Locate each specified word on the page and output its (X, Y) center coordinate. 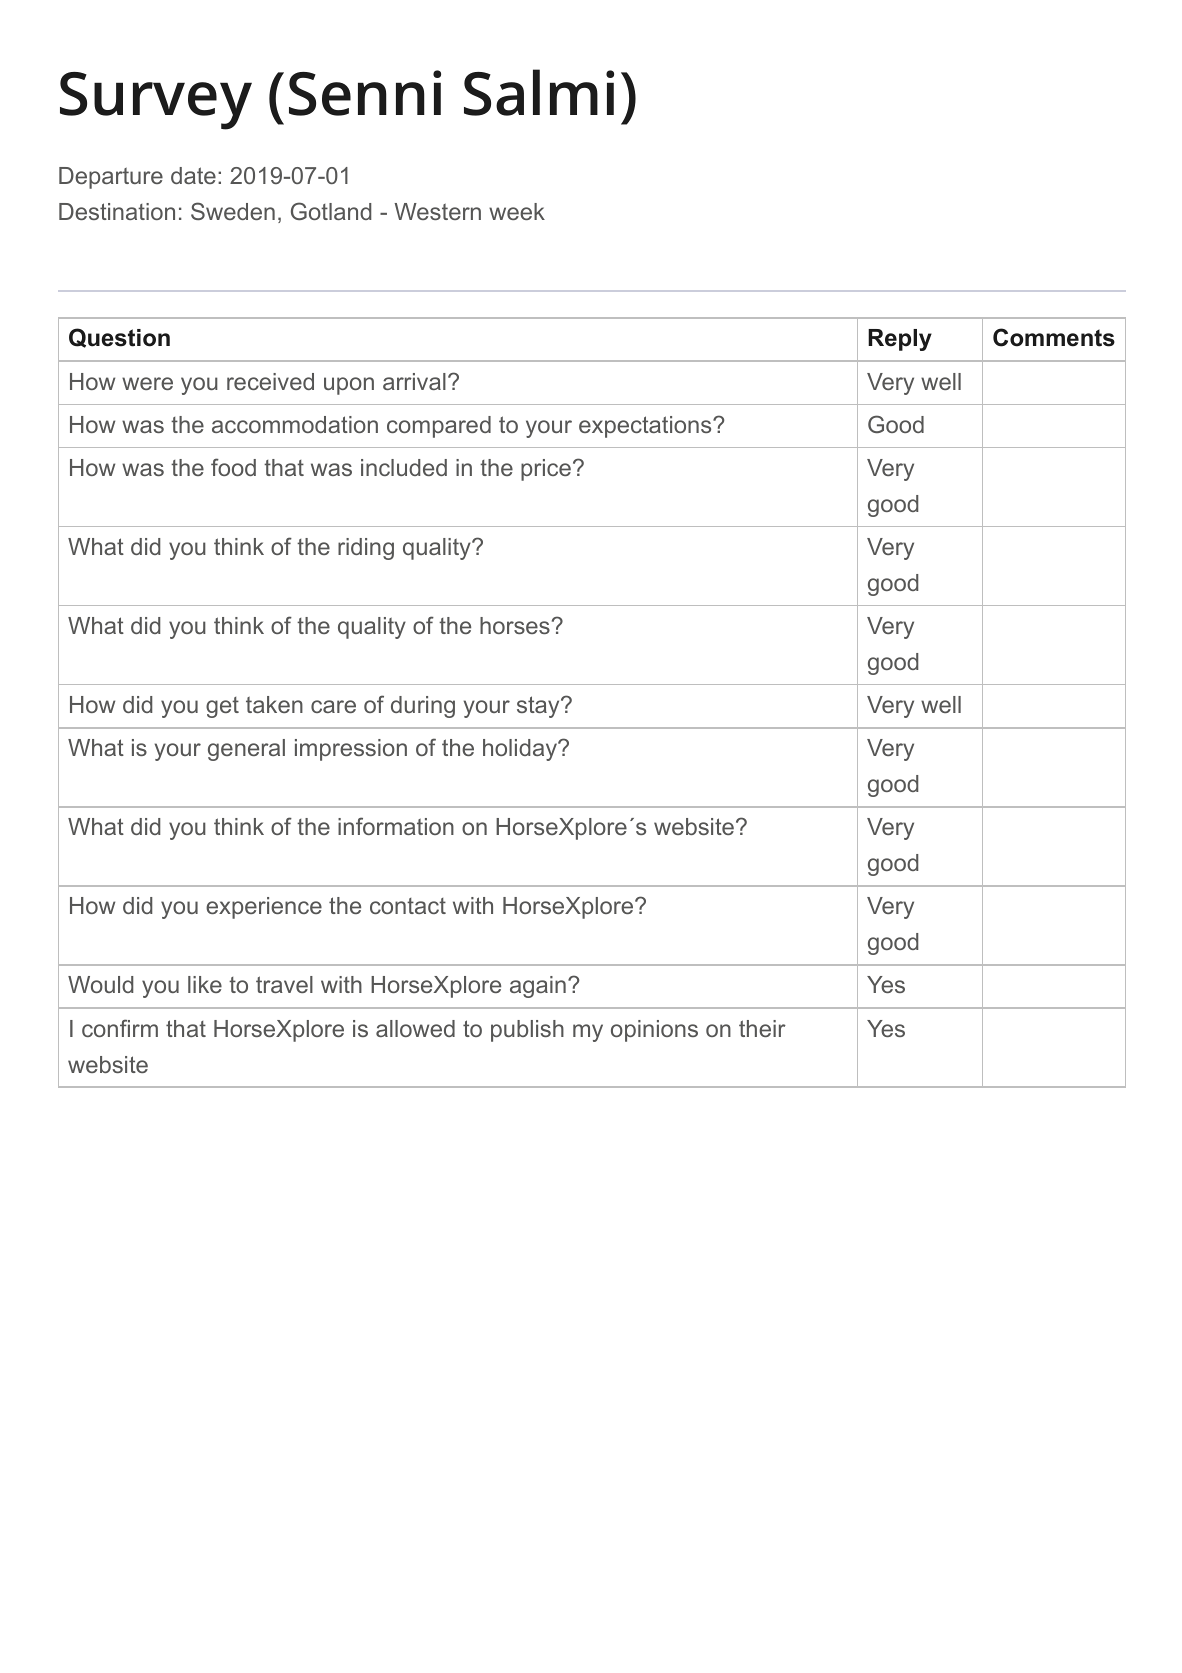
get (222, 707)
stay (539, 707)
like (205, 984)
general (246, 750)
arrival (414, 381)
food (233, 467)
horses (515, 625)
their (762, 1028)
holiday (521, 750)
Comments (1054, 337)
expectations (646, 427)
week (517, 211)
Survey (156, 101)
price (546, 470)
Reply (900, 340)
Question (119, 338)
